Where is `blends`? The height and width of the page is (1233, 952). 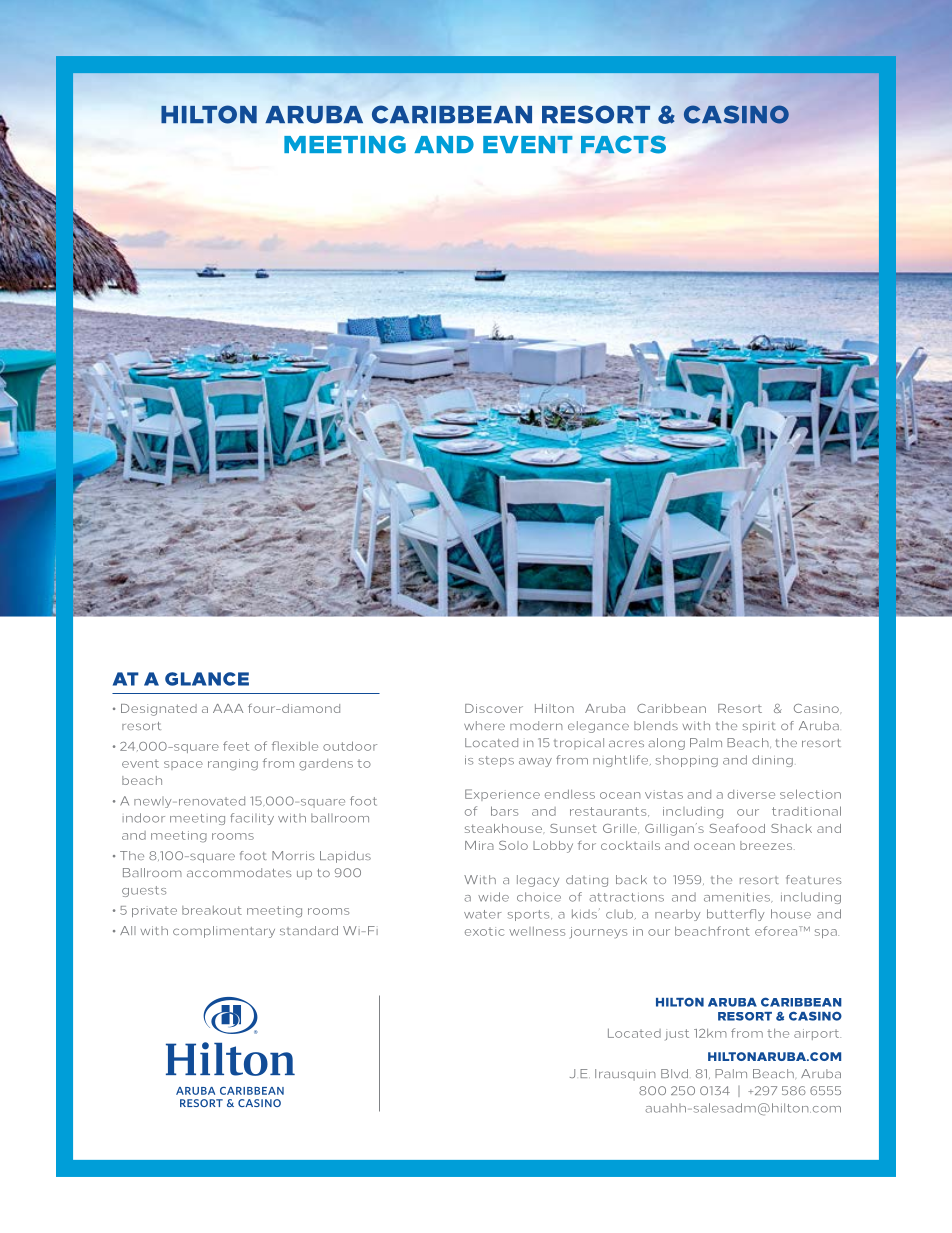 blends is located at coordinates (656, 725).
